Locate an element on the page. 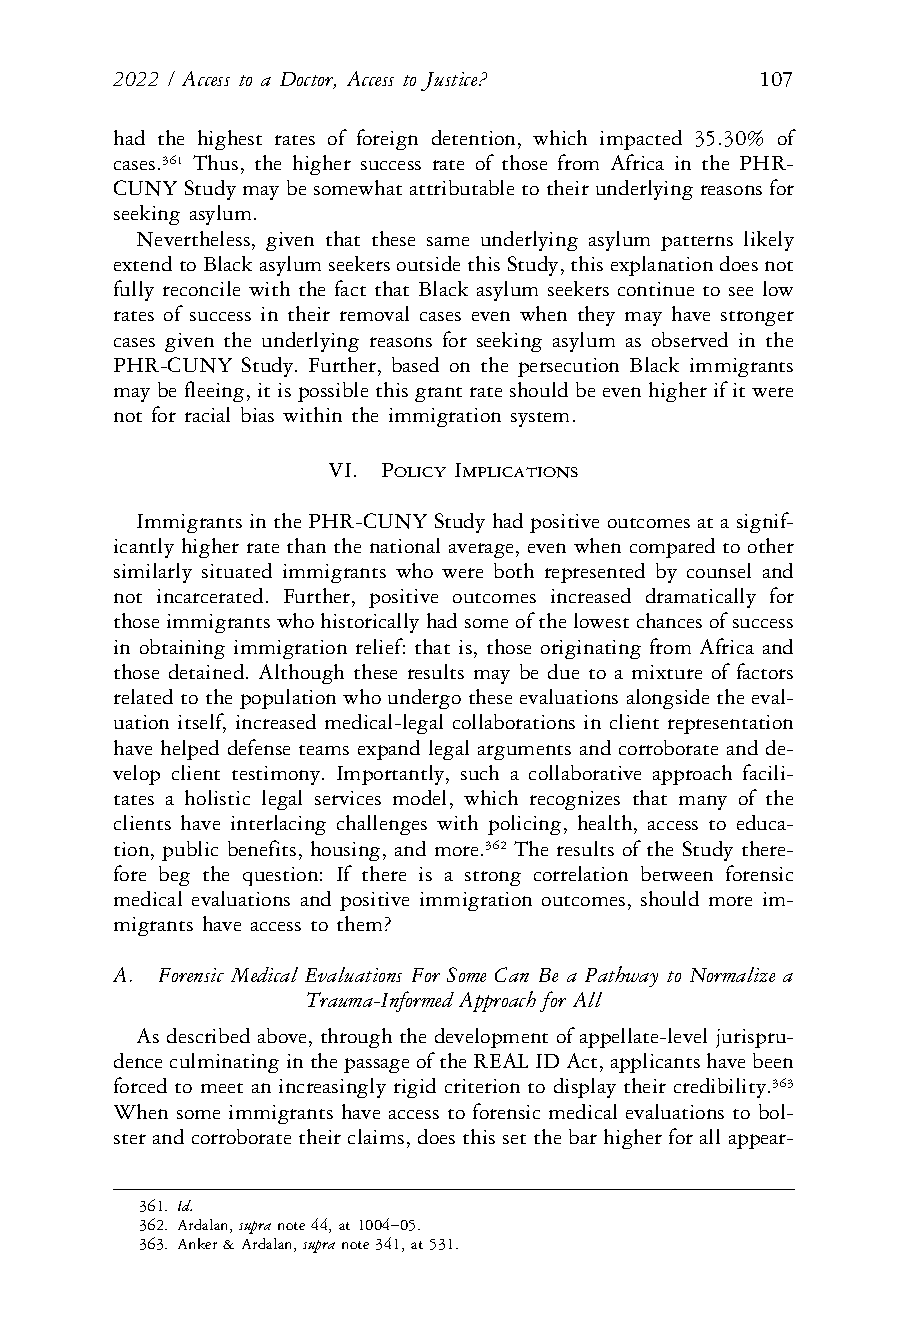 Image resolution: width=908 pixels, height=1325 pixels. impacted is located at coordinates (641, 140).
